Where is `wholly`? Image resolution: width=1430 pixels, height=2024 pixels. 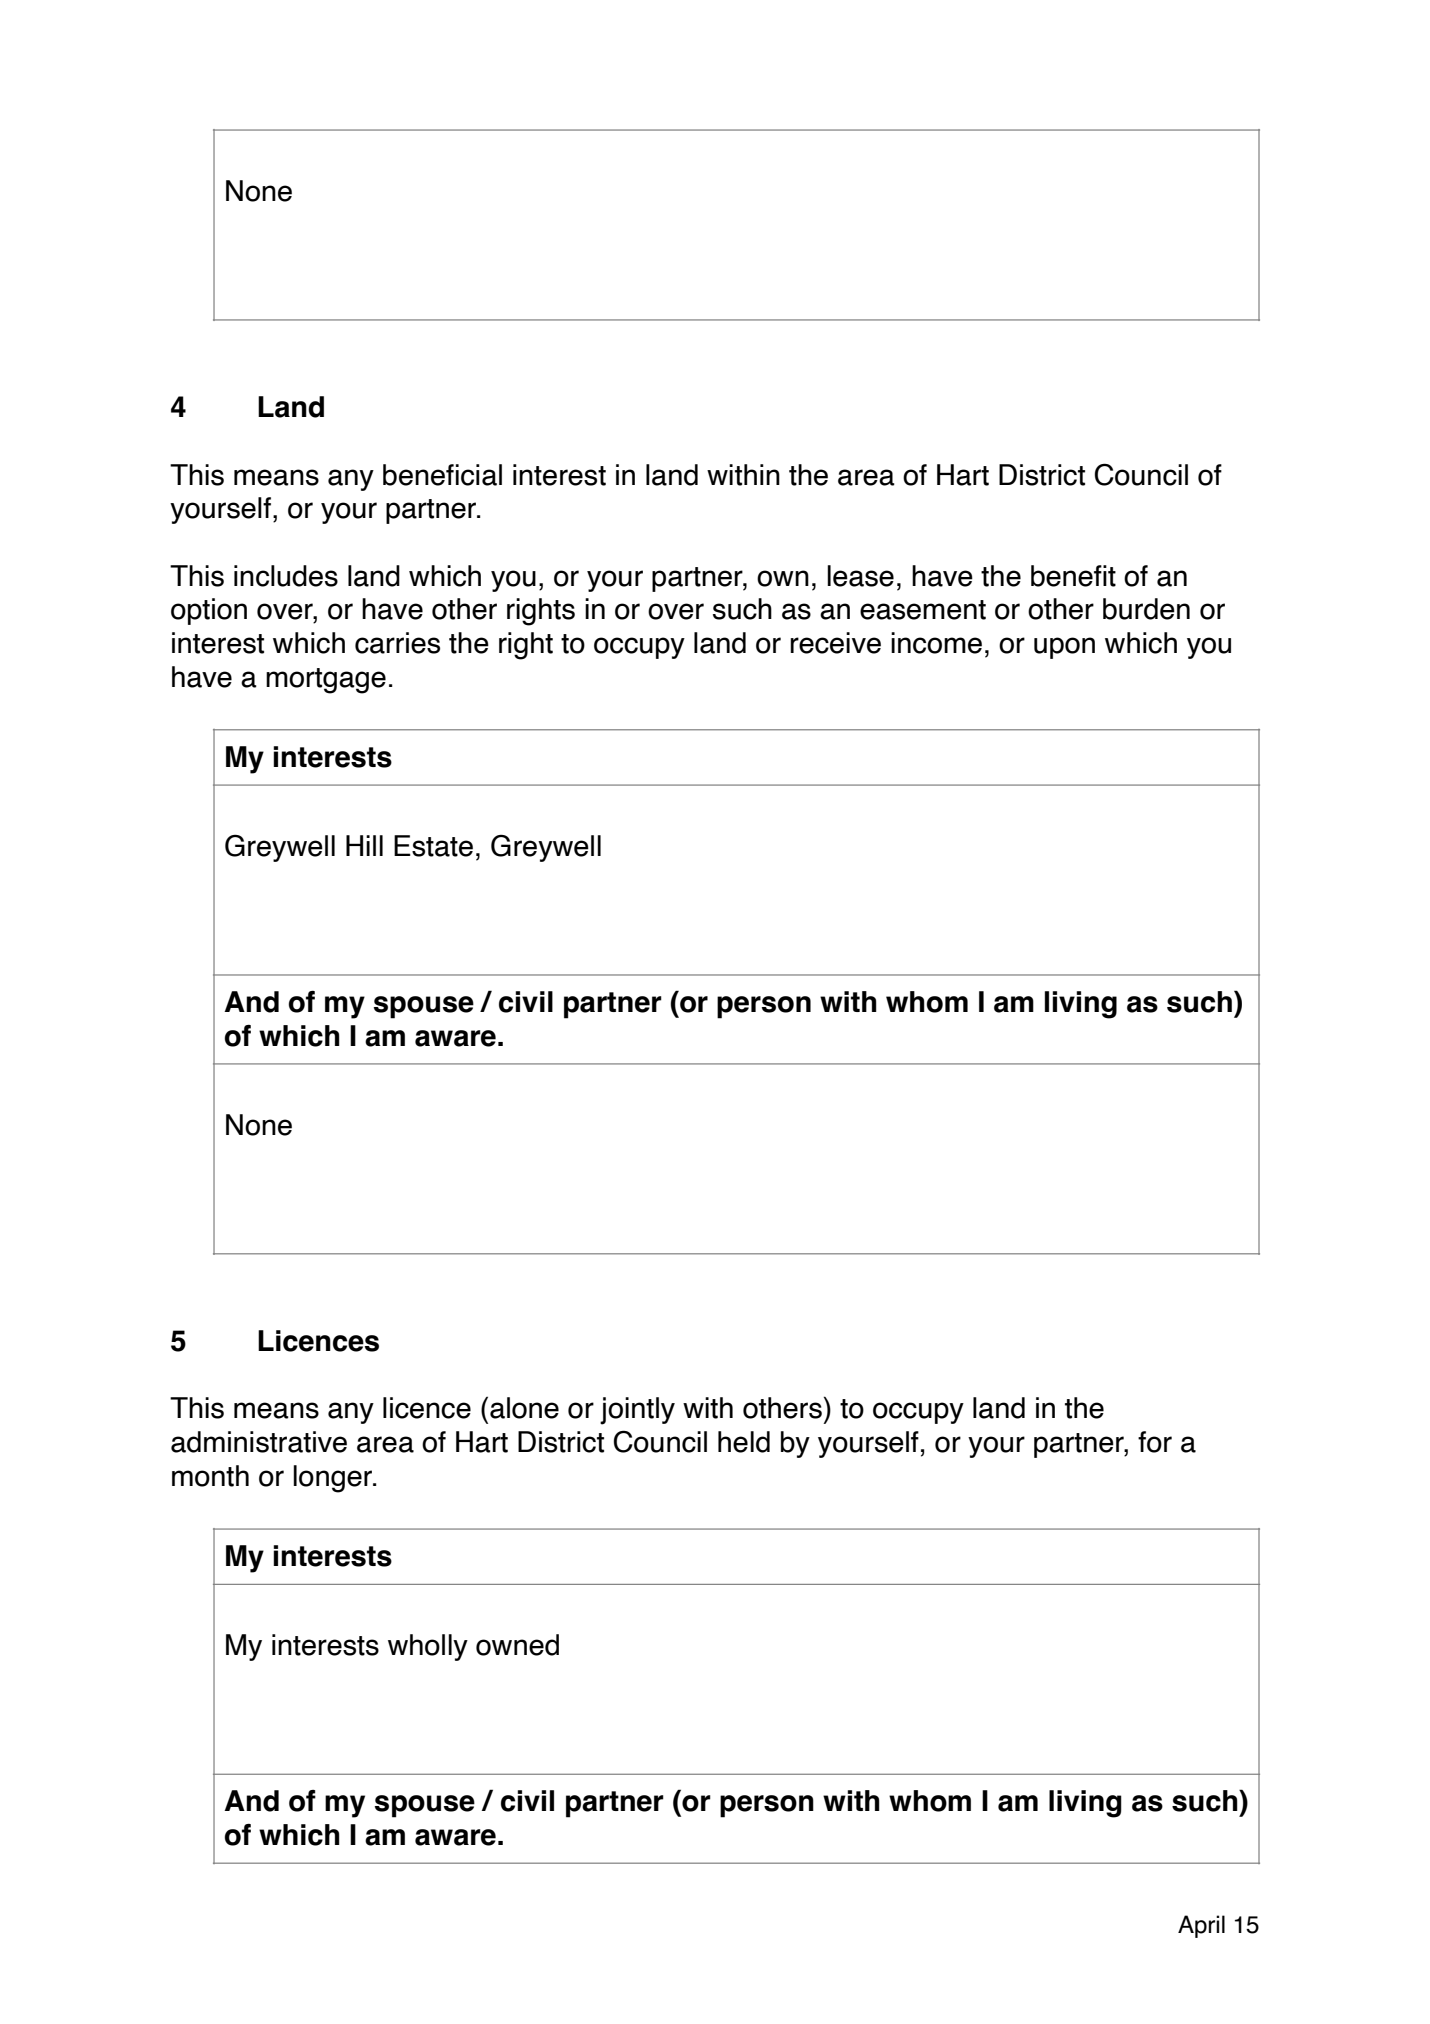 wholly is located at coordinates (428, 1647).
